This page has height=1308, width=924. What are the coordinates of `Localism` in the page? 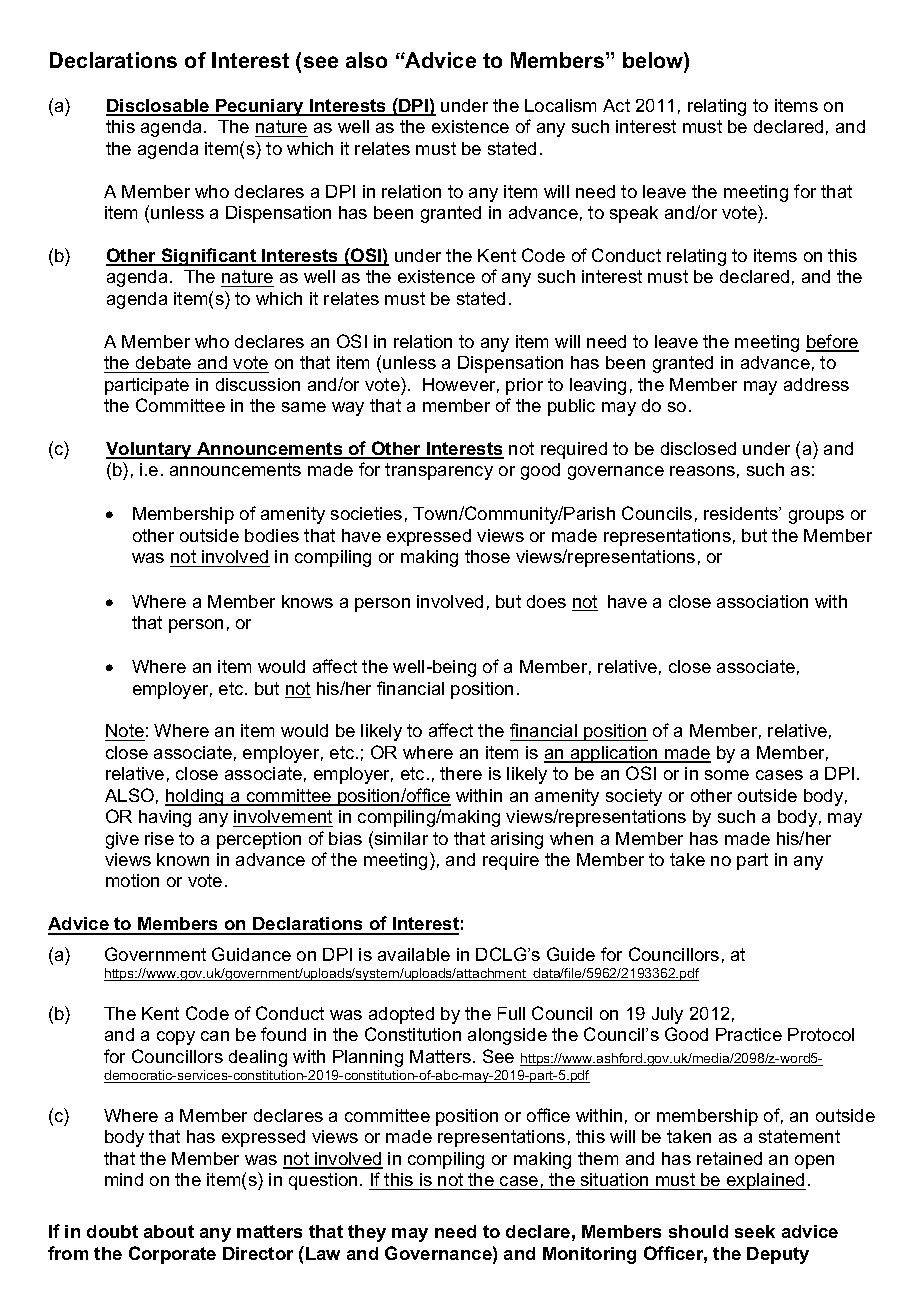 It's located at (560, 105).
